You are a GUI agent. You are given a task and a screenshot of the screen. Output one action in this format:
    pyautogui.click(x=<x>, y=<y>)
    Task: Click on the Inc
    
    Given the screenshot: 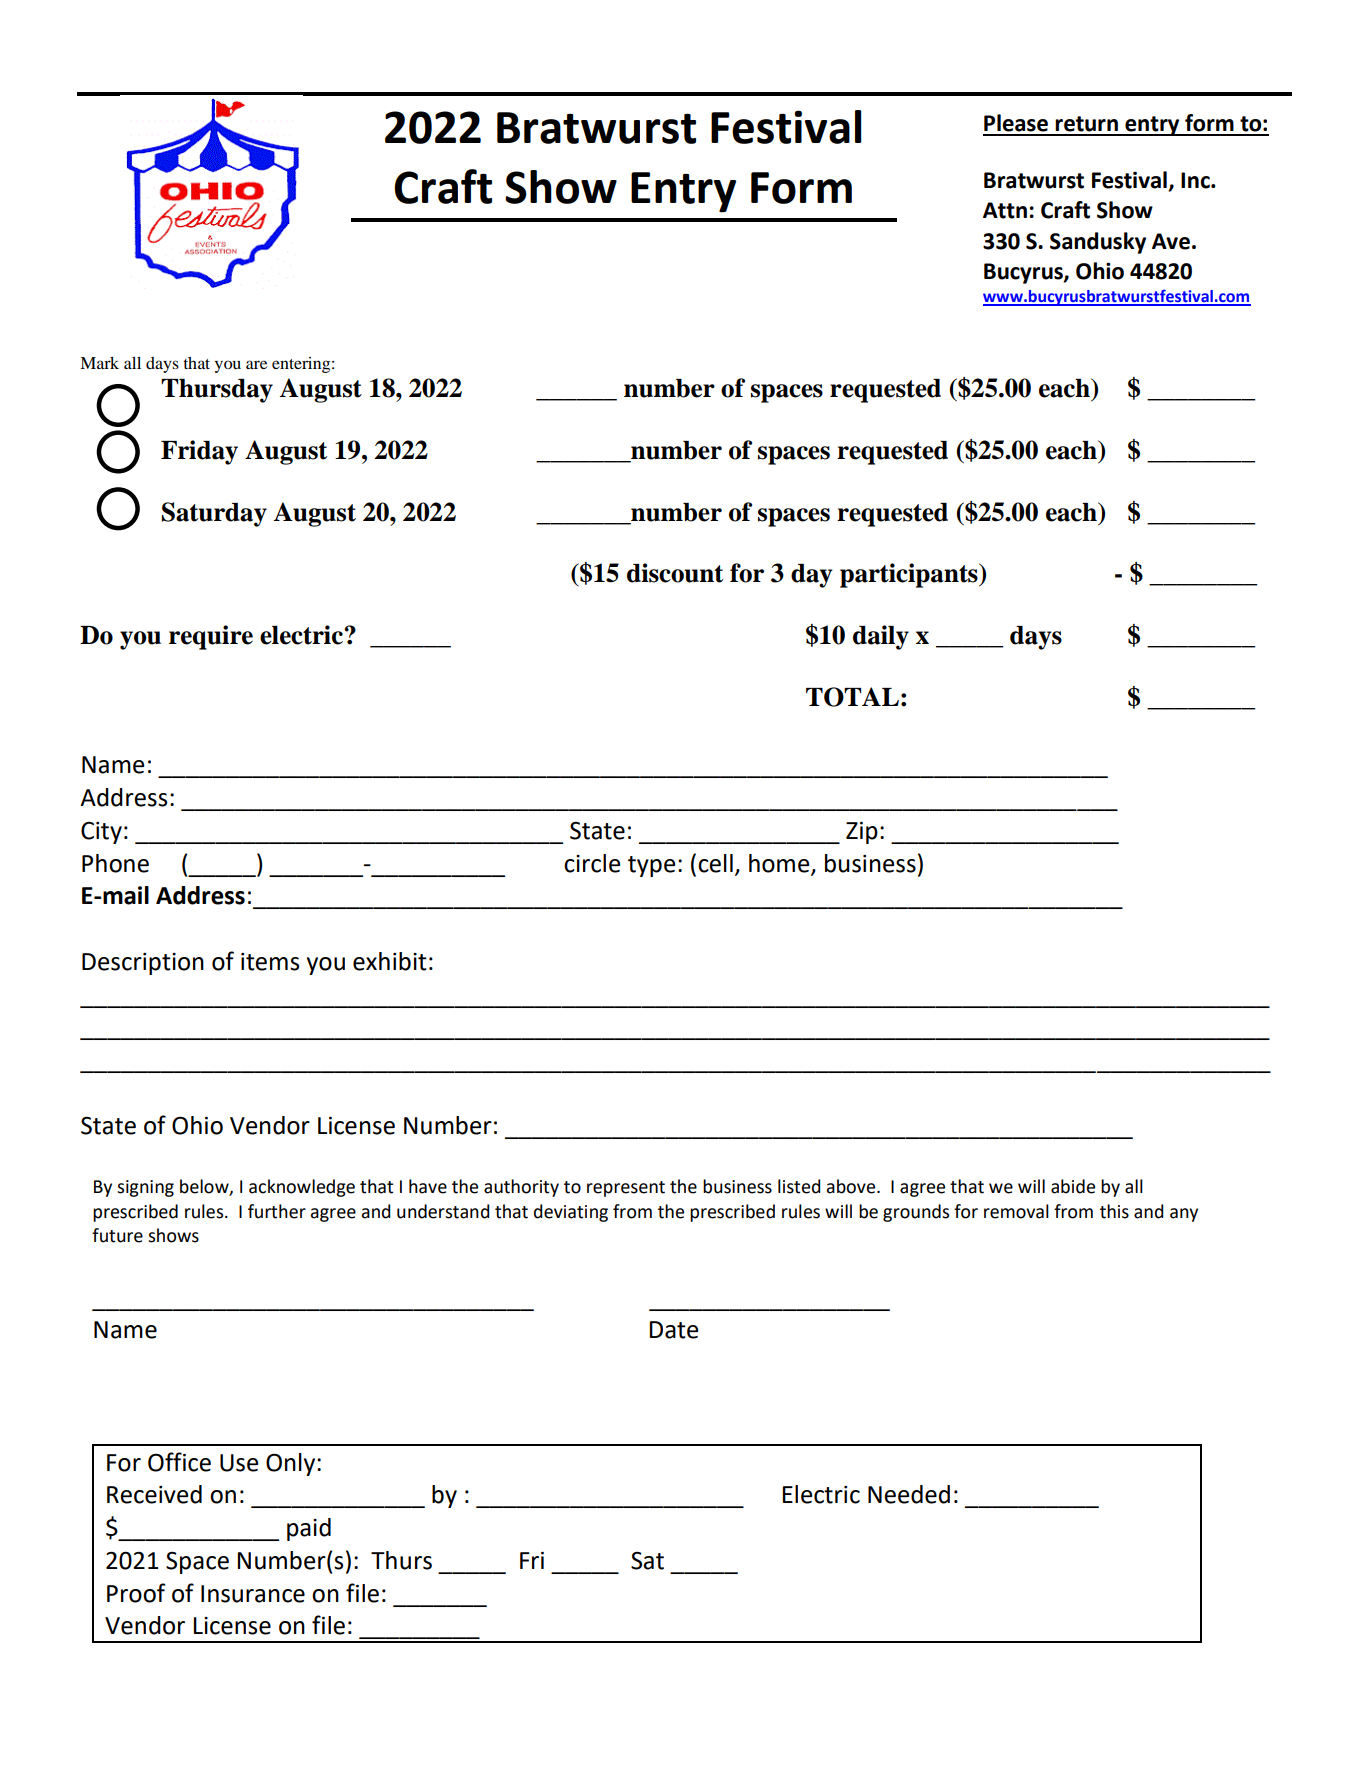 What is the action you would take?
    pyautogui.click(x=1196, y=180)
